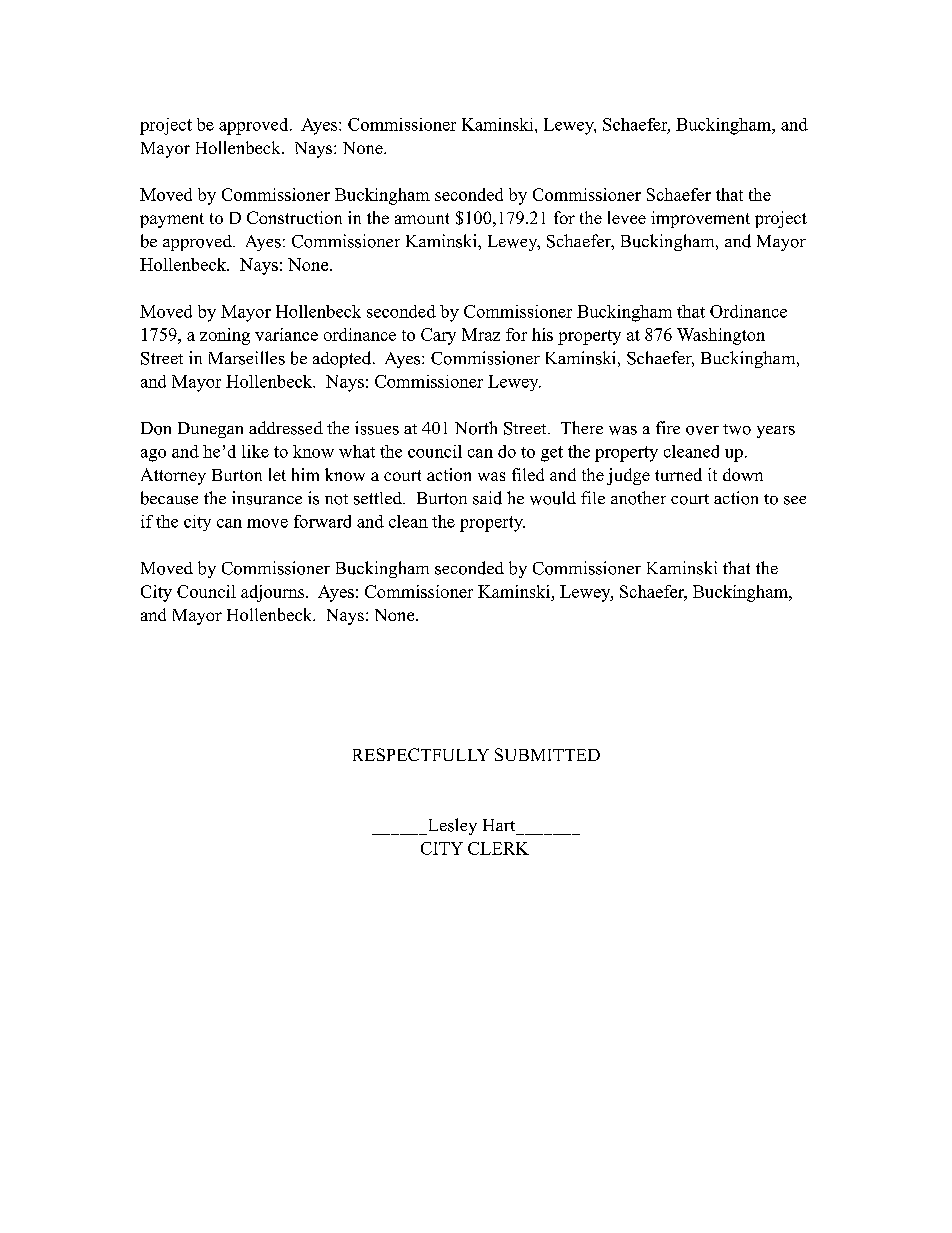 This screenshot has width=952, height=1233. I want to click on amount, so click(422, 218).
